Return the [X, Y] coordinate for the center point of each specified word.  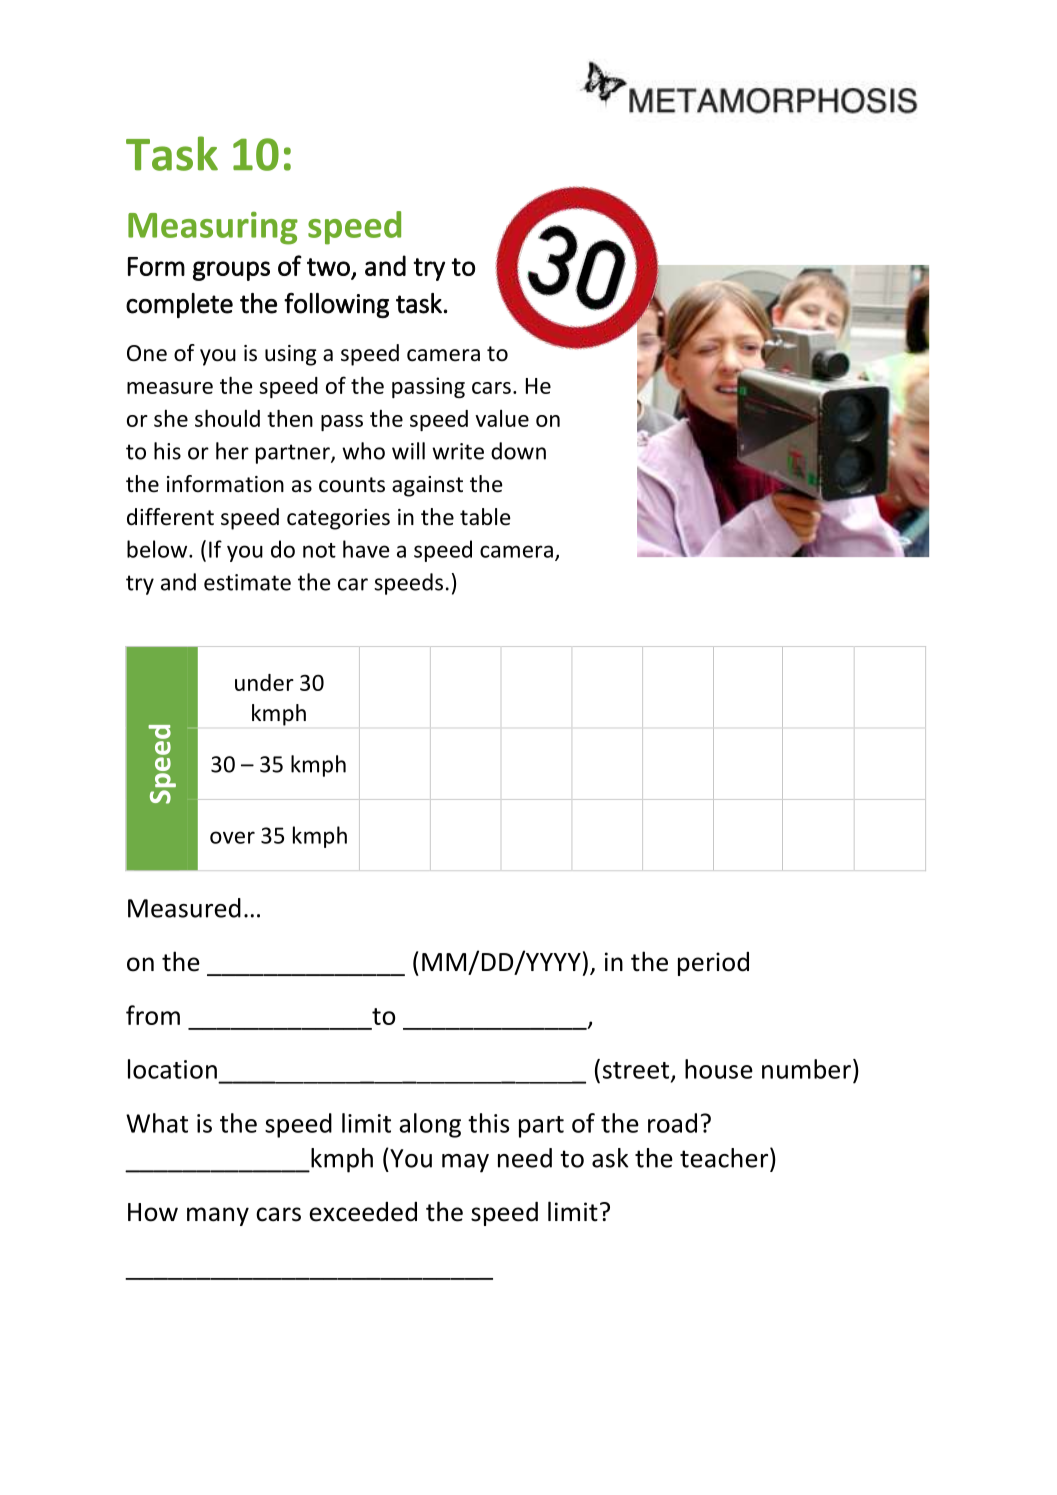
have [366, 549]
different [170, 517]
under [264, 682]
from [153, 1015]
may [465, 1163]
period [713, 964]
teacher [725, 1157]
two [328, 267]
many [218, 1216]
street [636, 1070]
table [485, 517]
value [502, 418]
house [719, 1069]
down [518, 451]
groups [231, 271]
